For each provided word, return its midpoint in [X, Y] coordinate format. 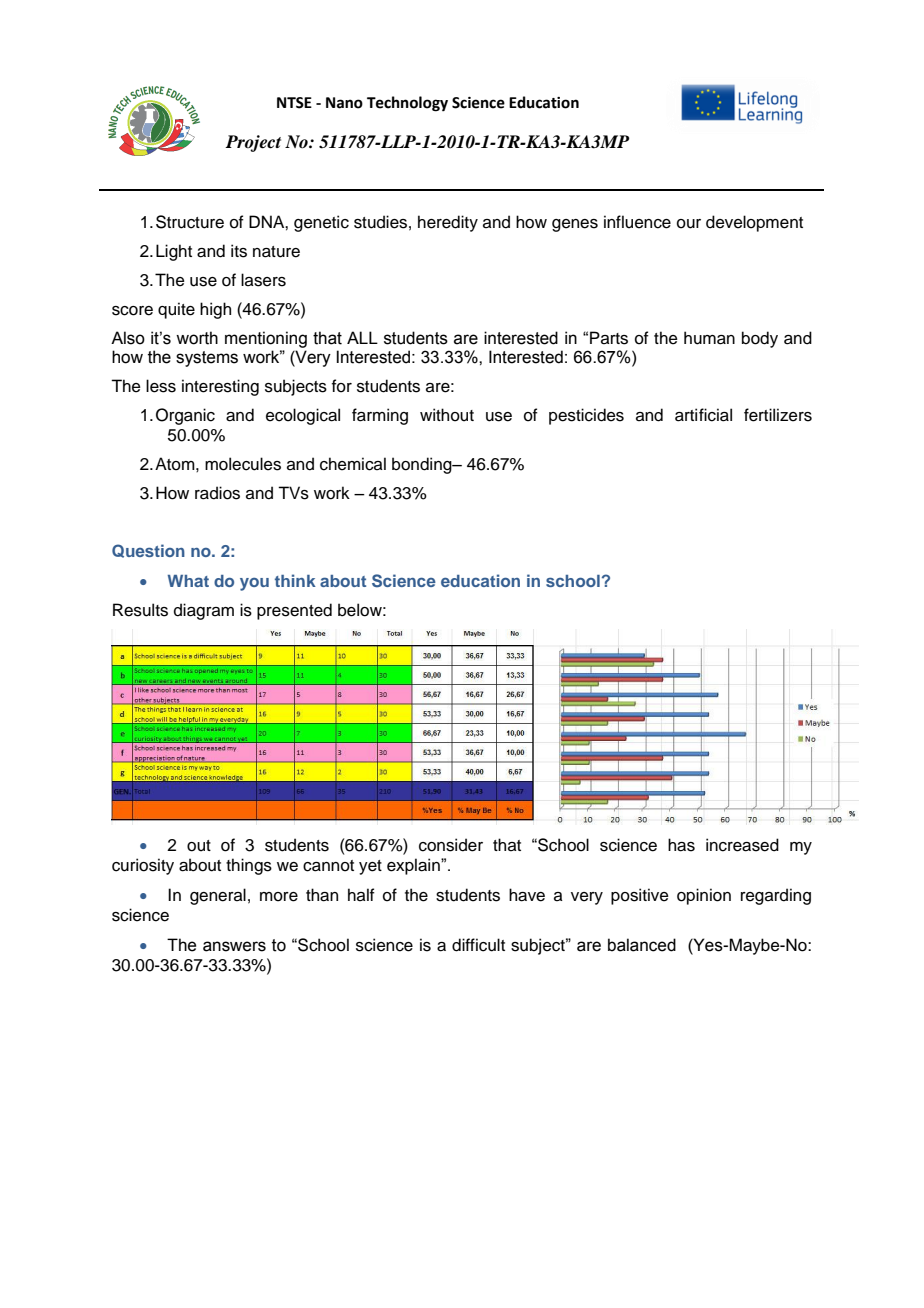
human [709, 338]
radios [217, 493]
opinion [704, 896]
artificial [703, 415]
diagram [204, 611]
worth [197, 338]
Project [253, 143]
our [689, 224]
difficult [478, 945]
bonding [423, 465]
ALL [362, 337]
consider [451, 845]
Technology [407, 104]
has [681, 845]
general [218, 896]
